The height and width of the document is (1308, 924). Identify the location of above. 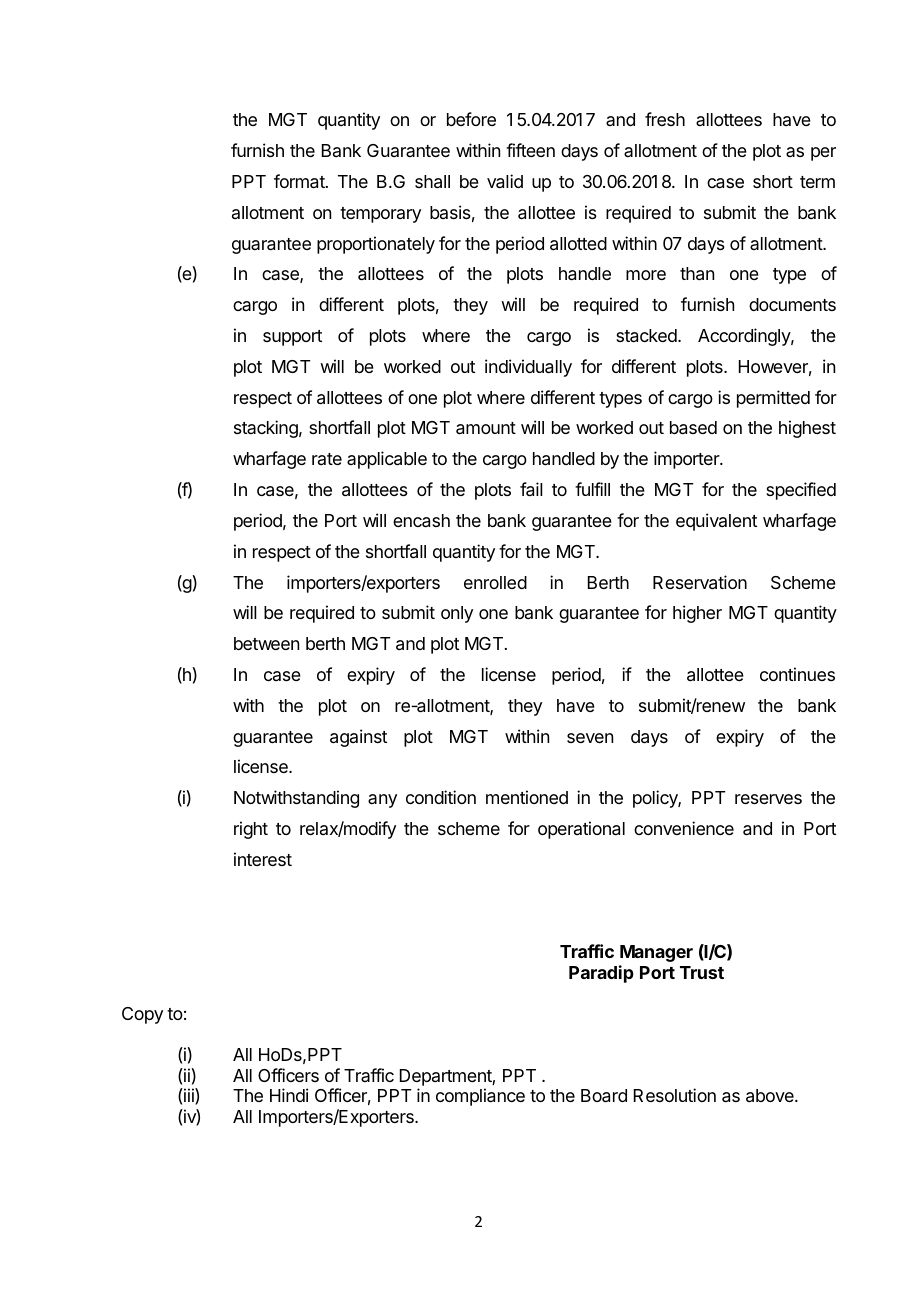
(771, 1096).
